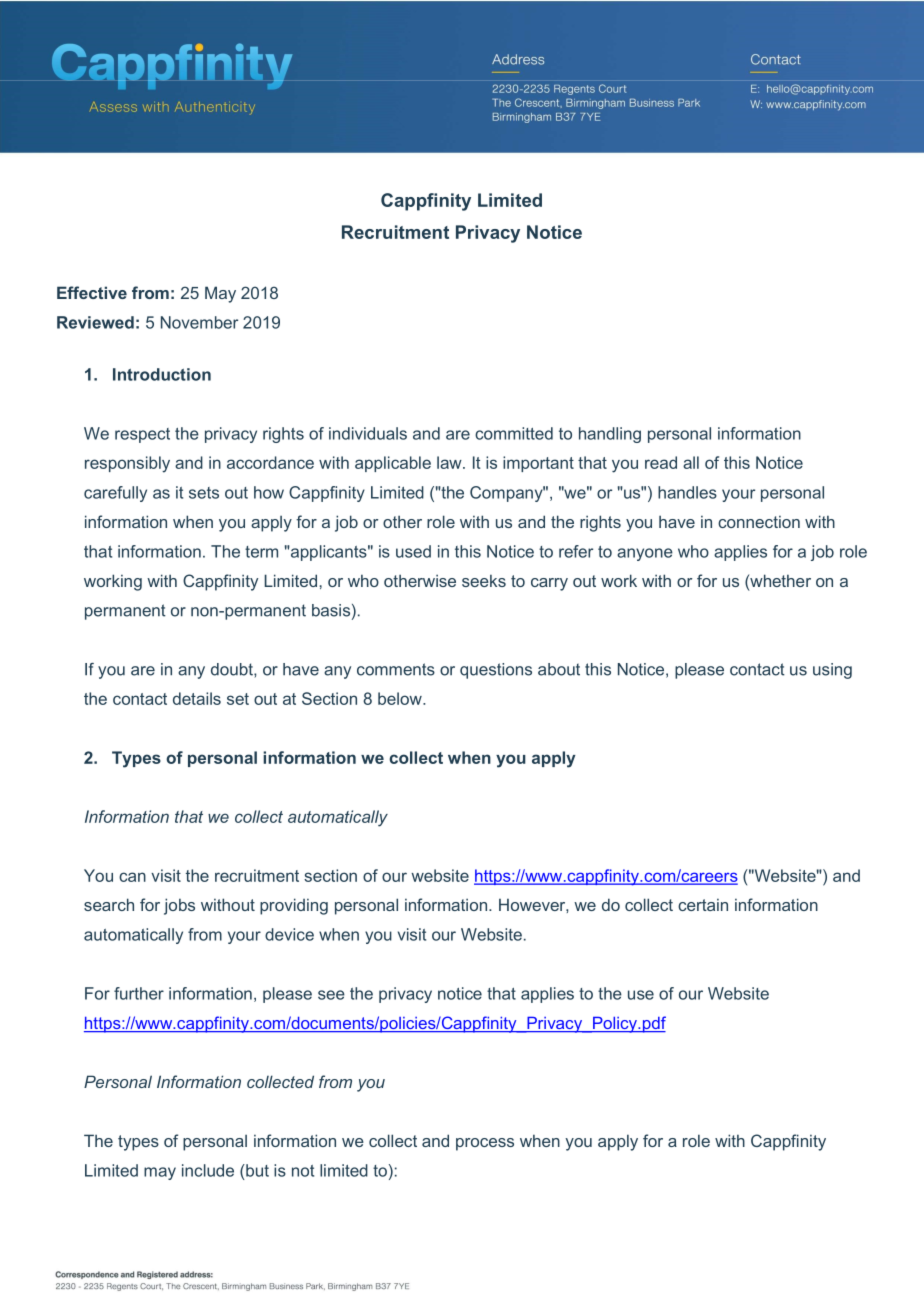  I want to click on used, so click(413, 551).
